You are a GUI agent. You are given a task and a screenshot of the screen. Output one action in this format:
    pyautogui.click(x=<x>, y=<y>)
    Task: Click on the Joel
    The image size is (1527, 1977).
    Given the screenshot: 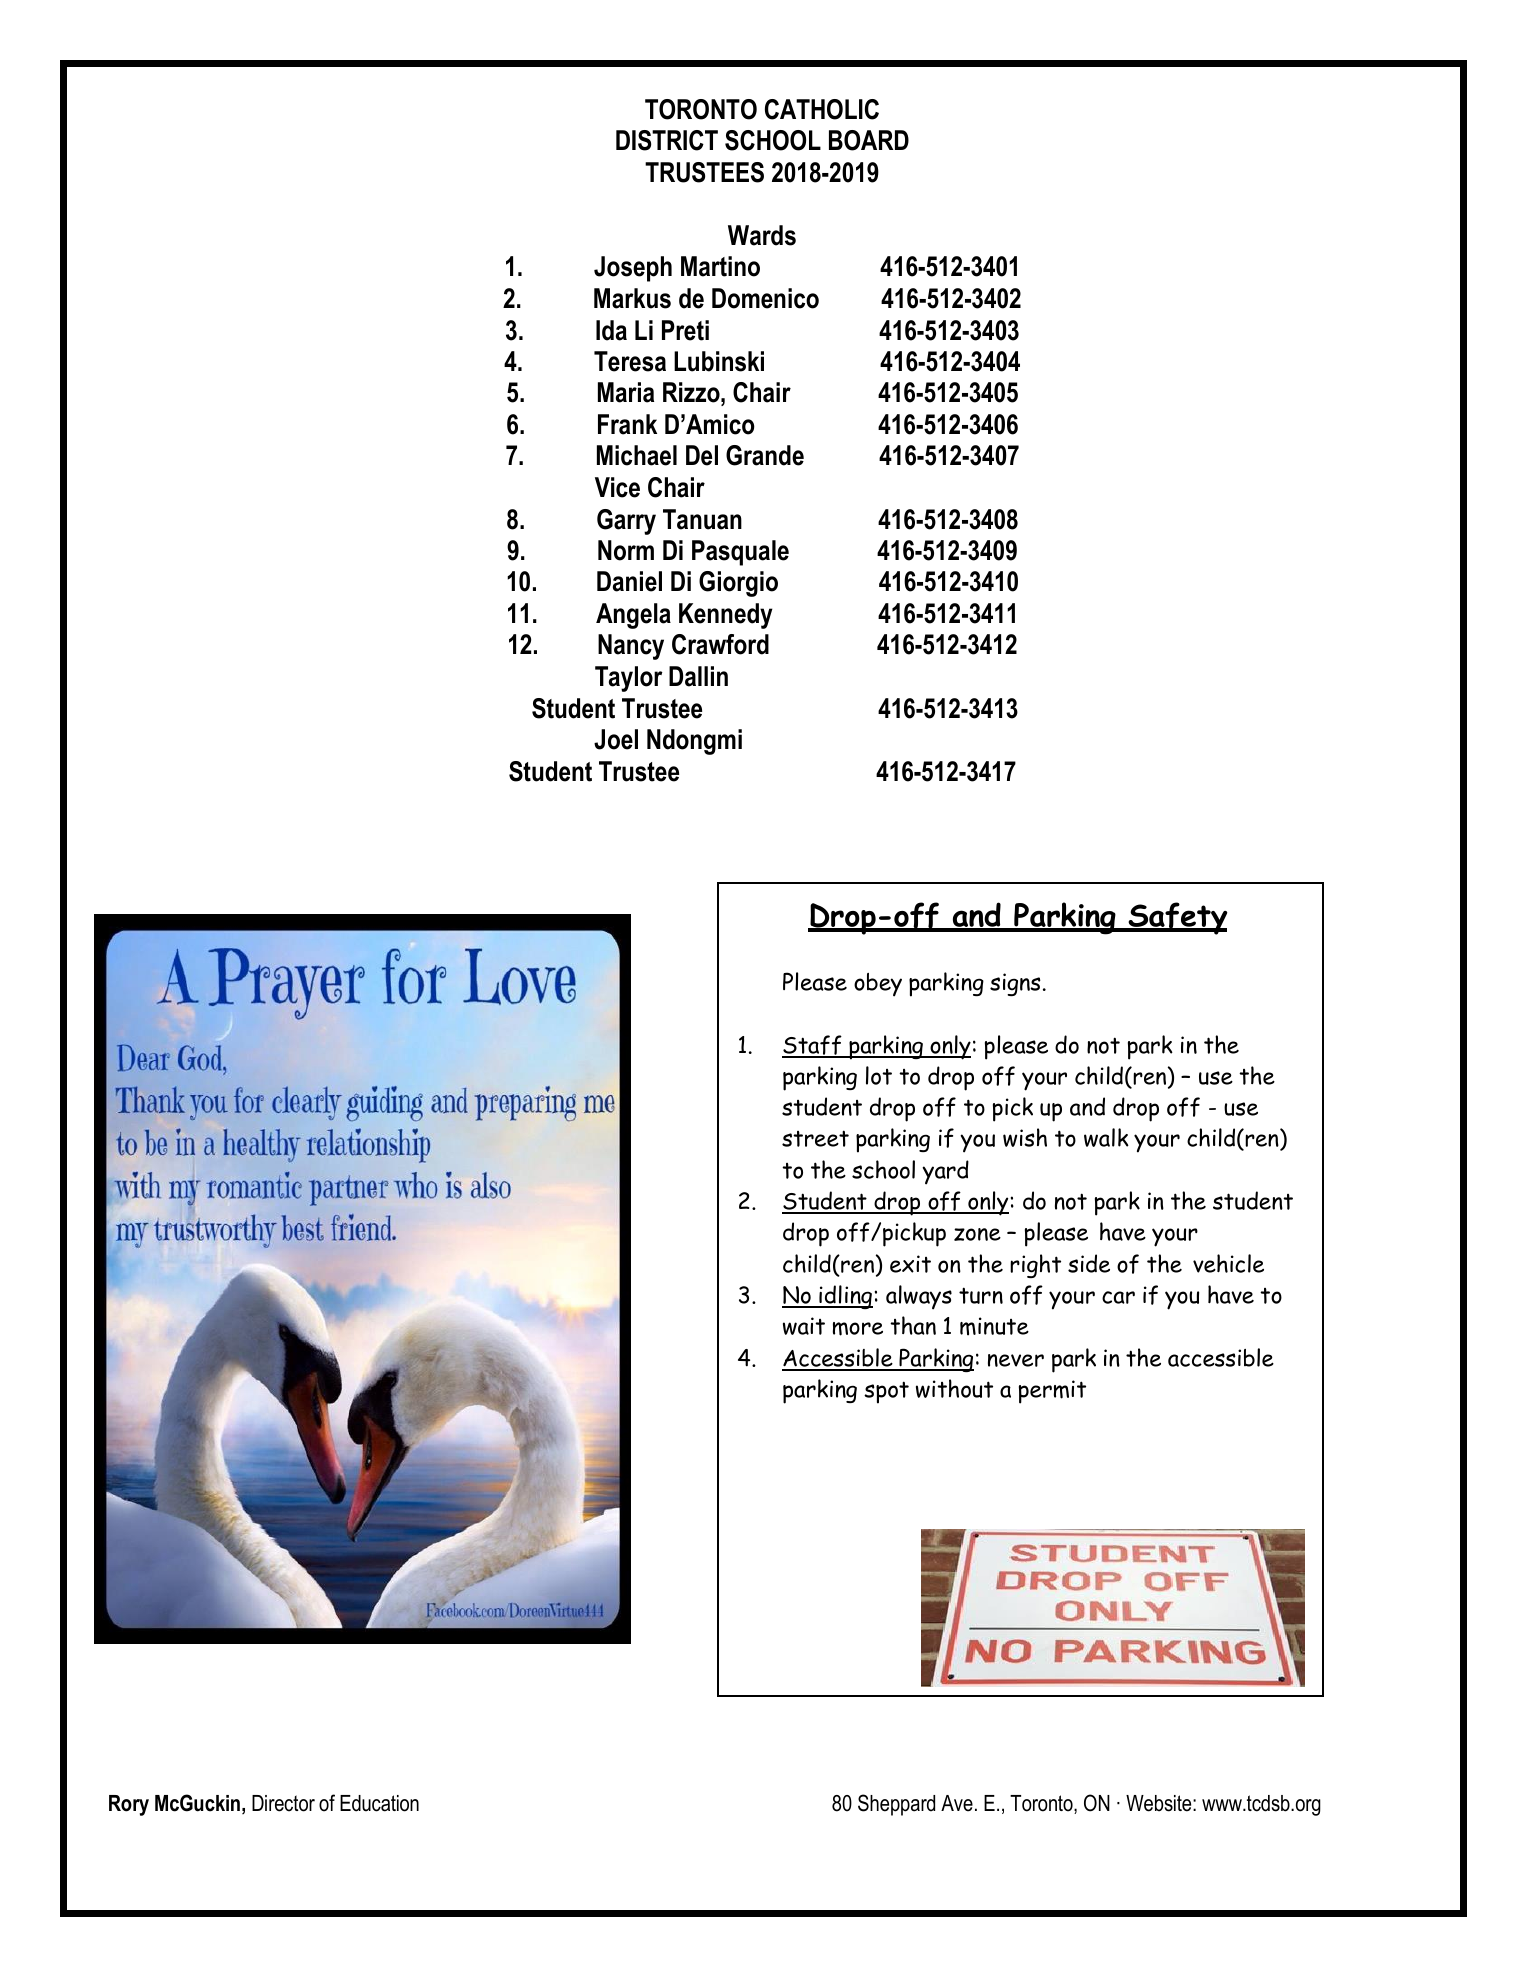 What is the action you would take?
    pyautogui.click(x=616, y=739)
